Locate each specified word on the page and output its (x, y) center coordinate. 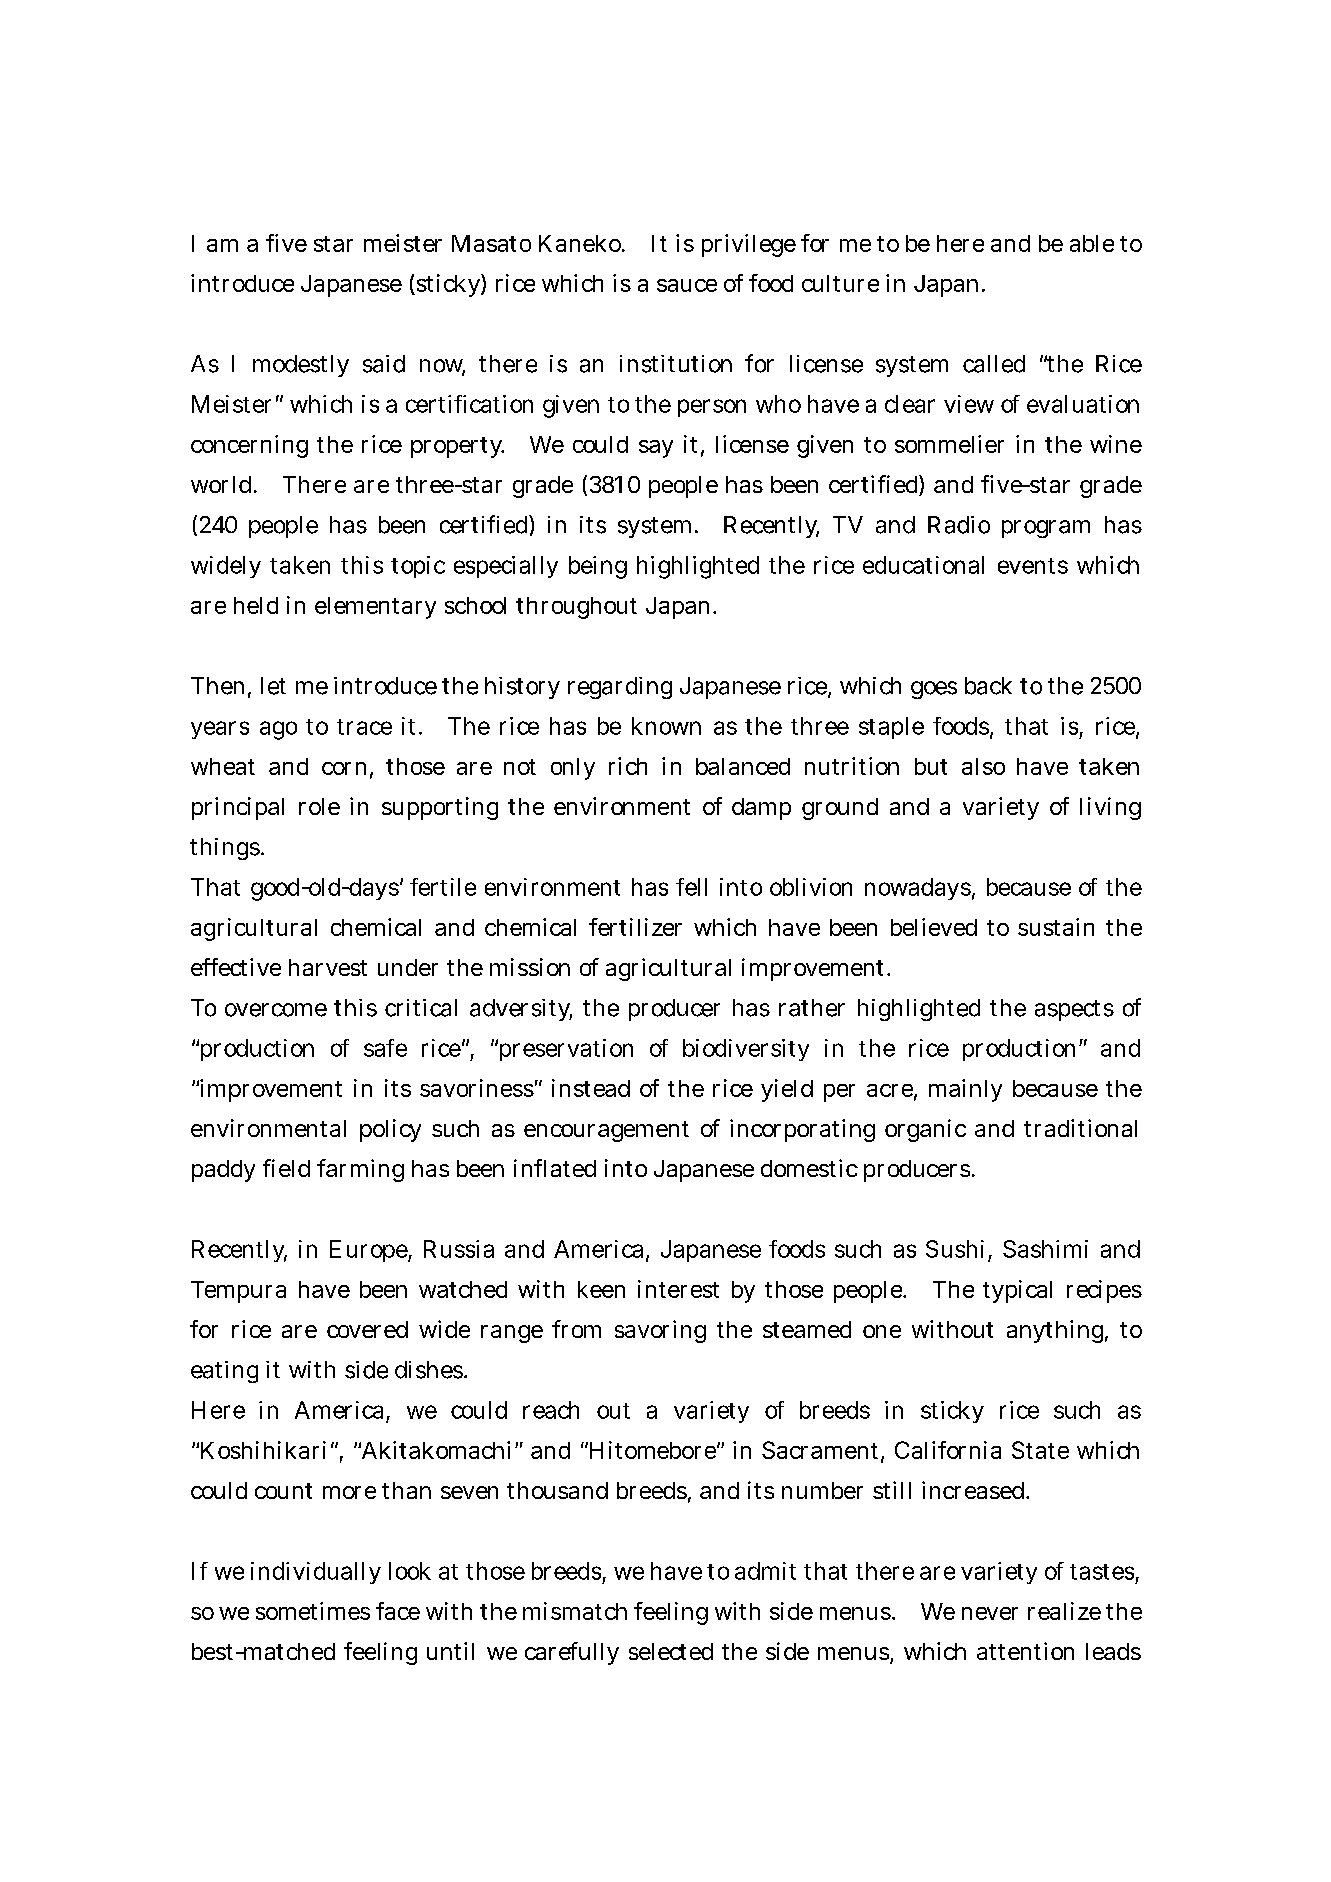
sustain (1056, 927)
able (1092, 243)
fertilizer (635, 927)
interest (678, 1289)
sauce (687, 285)
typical (1017, 1291)
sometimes (313, 1611)
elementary (375, 608)
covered (367, 1329)
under (408, 967)
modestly (301, 366)
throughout (576, 608)
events (1033, 566)
